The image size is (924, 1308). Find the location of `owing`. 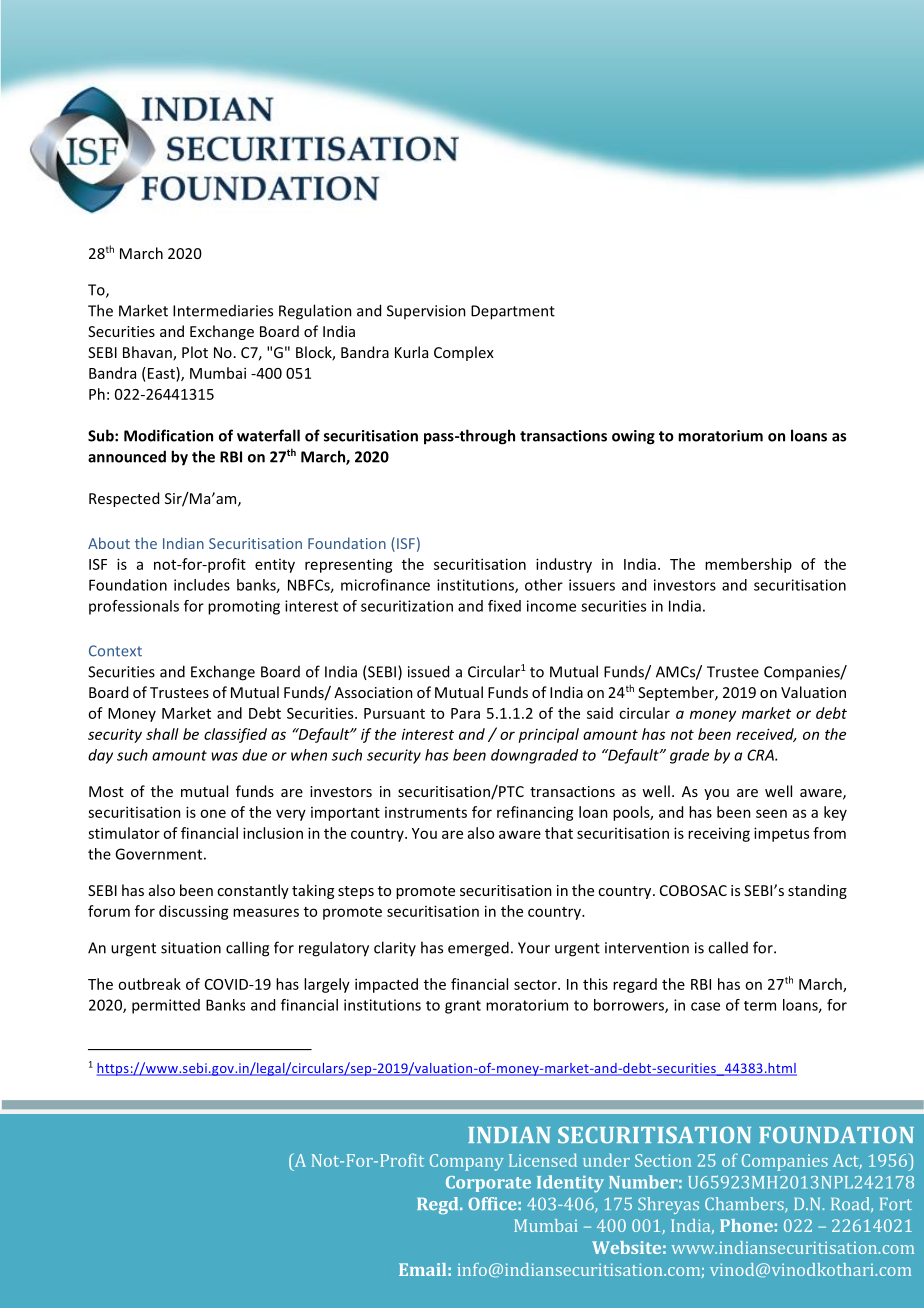

owing is located at coordinates (633, 437).
